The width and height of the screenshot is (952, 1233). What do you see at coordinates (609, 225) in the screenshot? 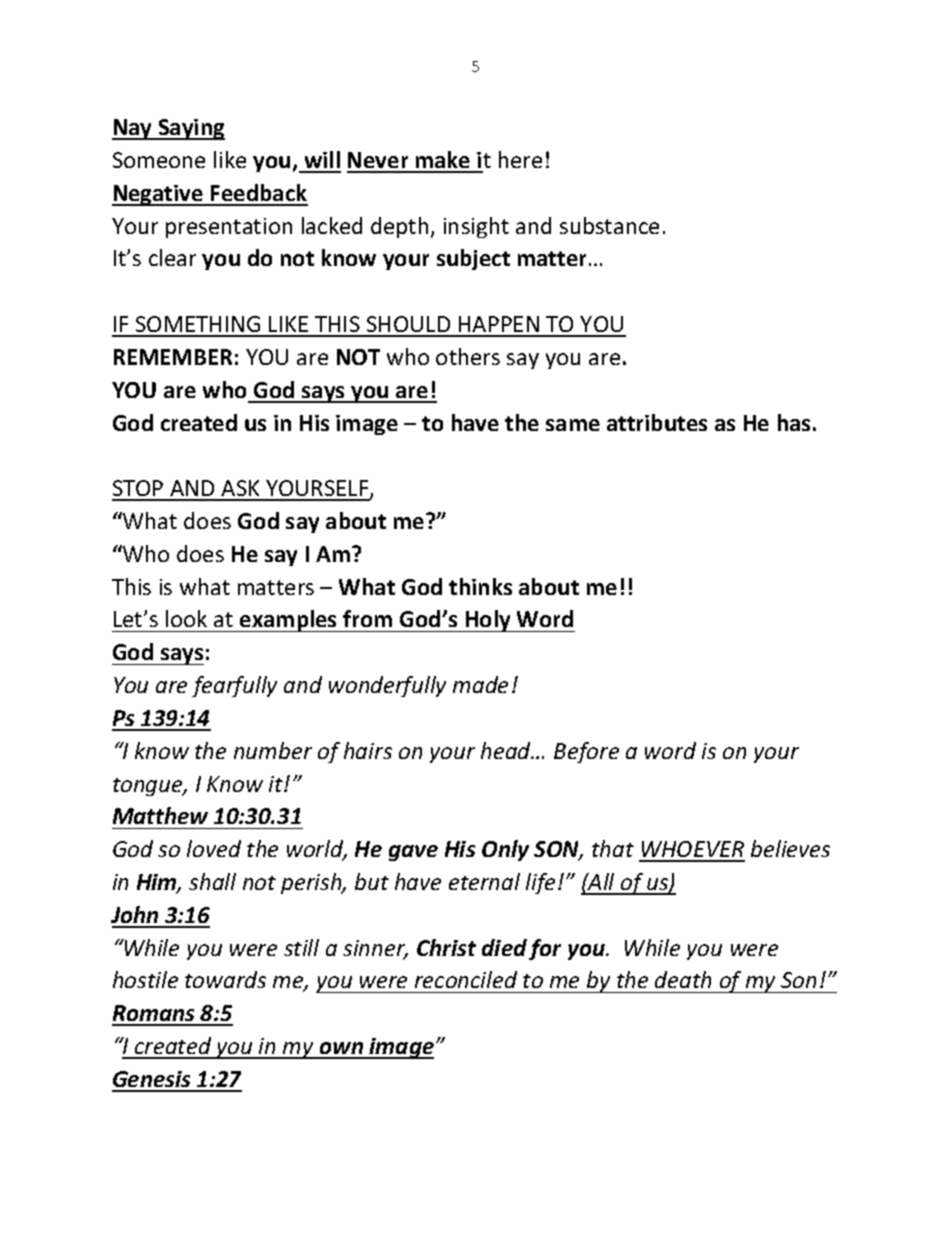
I see `substance` at bounding box center [609, 225].
